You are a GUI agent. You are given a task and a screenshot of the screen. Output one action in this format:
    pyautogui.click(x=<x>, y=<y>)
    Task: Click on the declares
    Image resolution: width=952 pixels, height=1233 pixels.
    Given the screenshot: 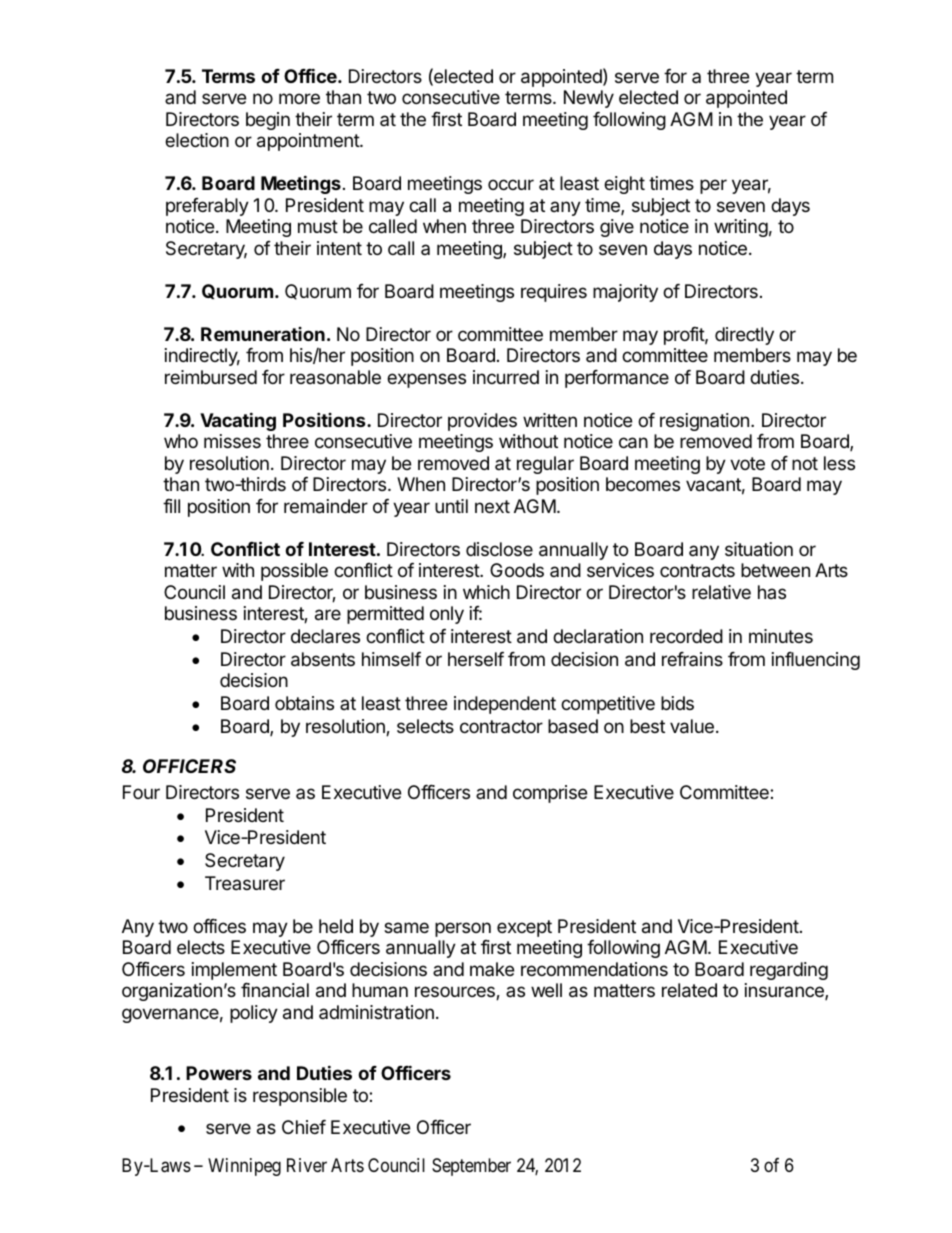 What is the action you would take?
    pyautogui.click(x=325, y=636)
